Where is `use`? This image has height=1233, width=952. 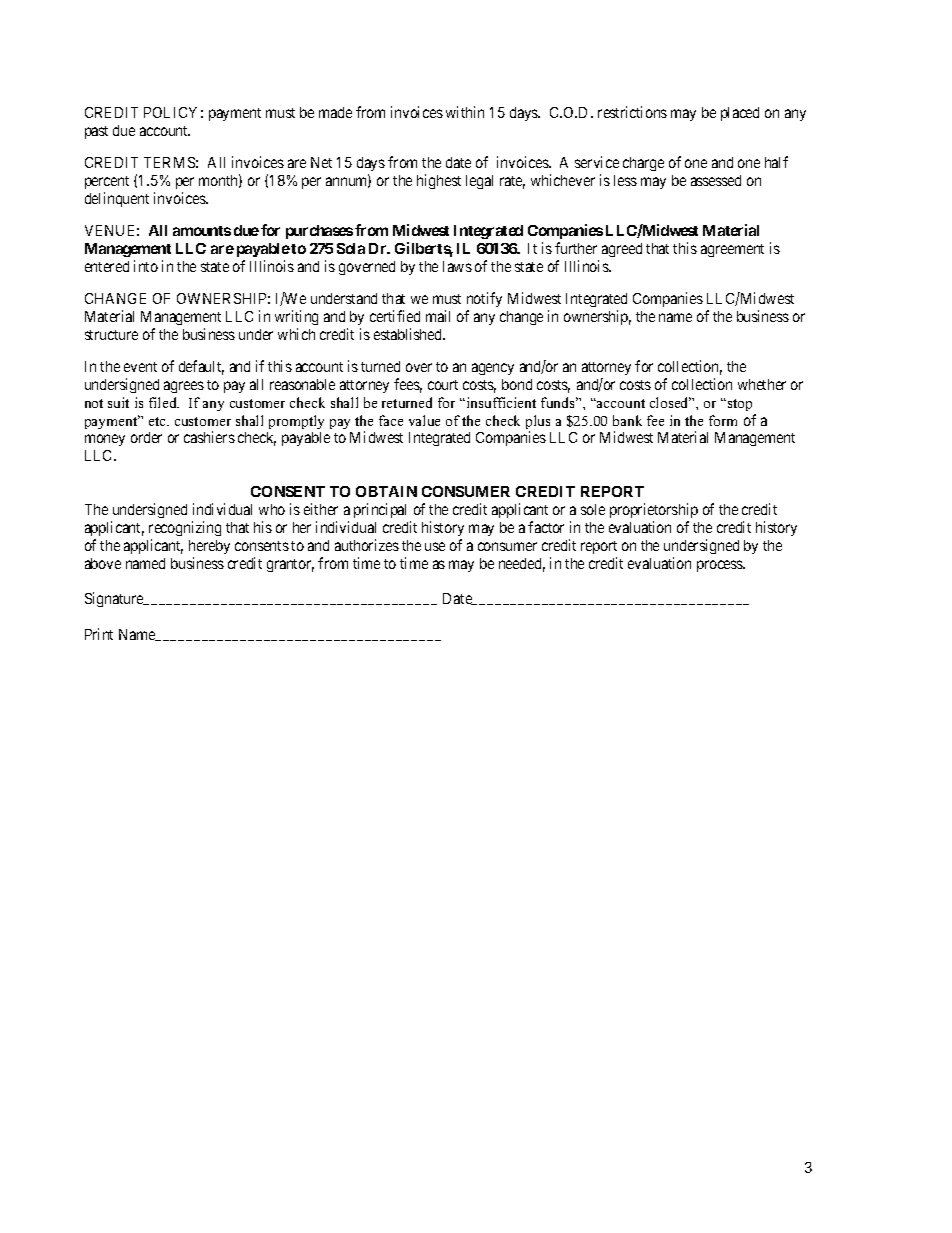 use is located at coordinates (435, 546).
